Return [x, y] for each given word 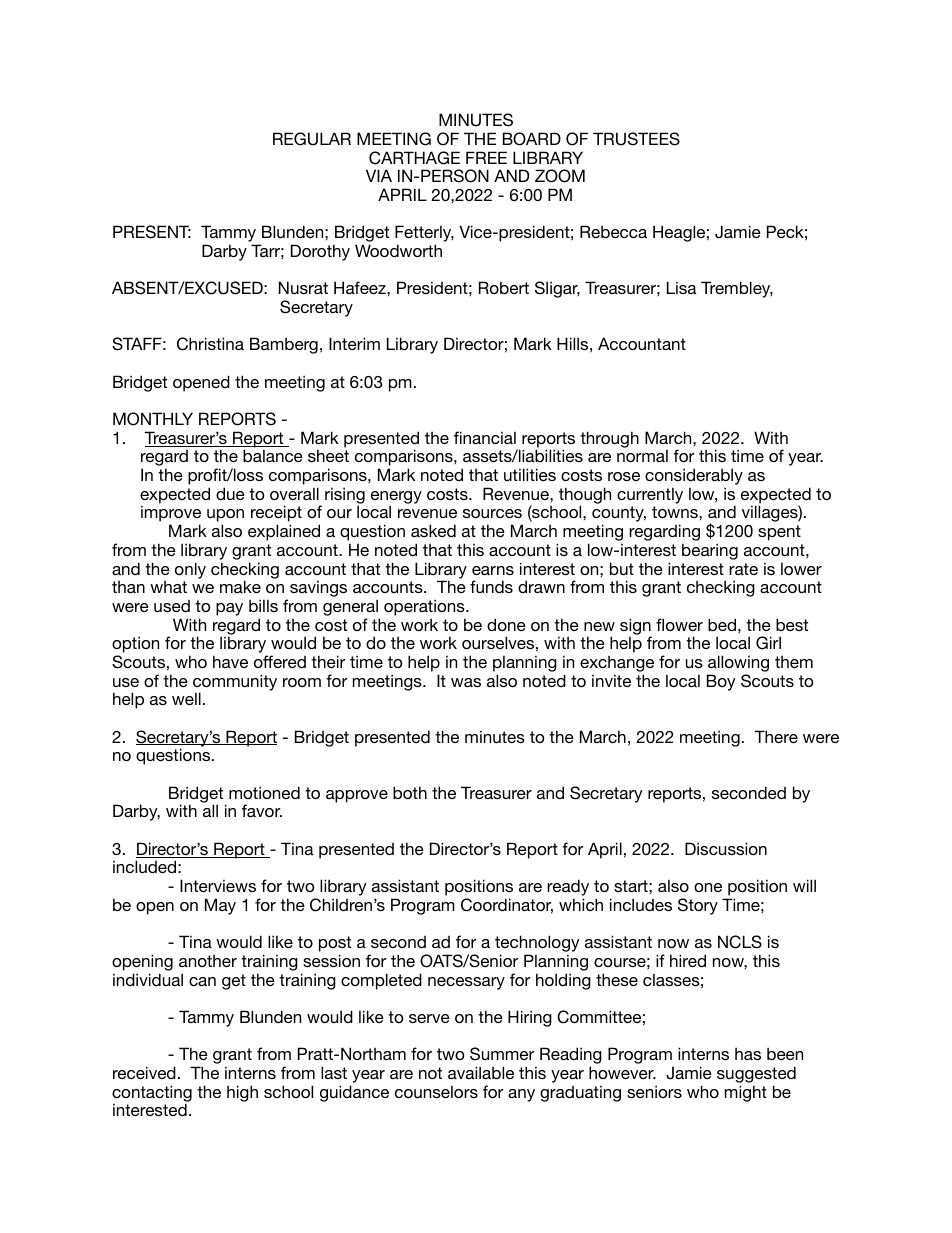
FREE [486, 157]
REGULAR [312, 139]
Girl [768, 643]
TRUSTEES [636, 139]
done [506, 624]
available [481, 1072]
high [242, 1093]
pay [229, 609]
